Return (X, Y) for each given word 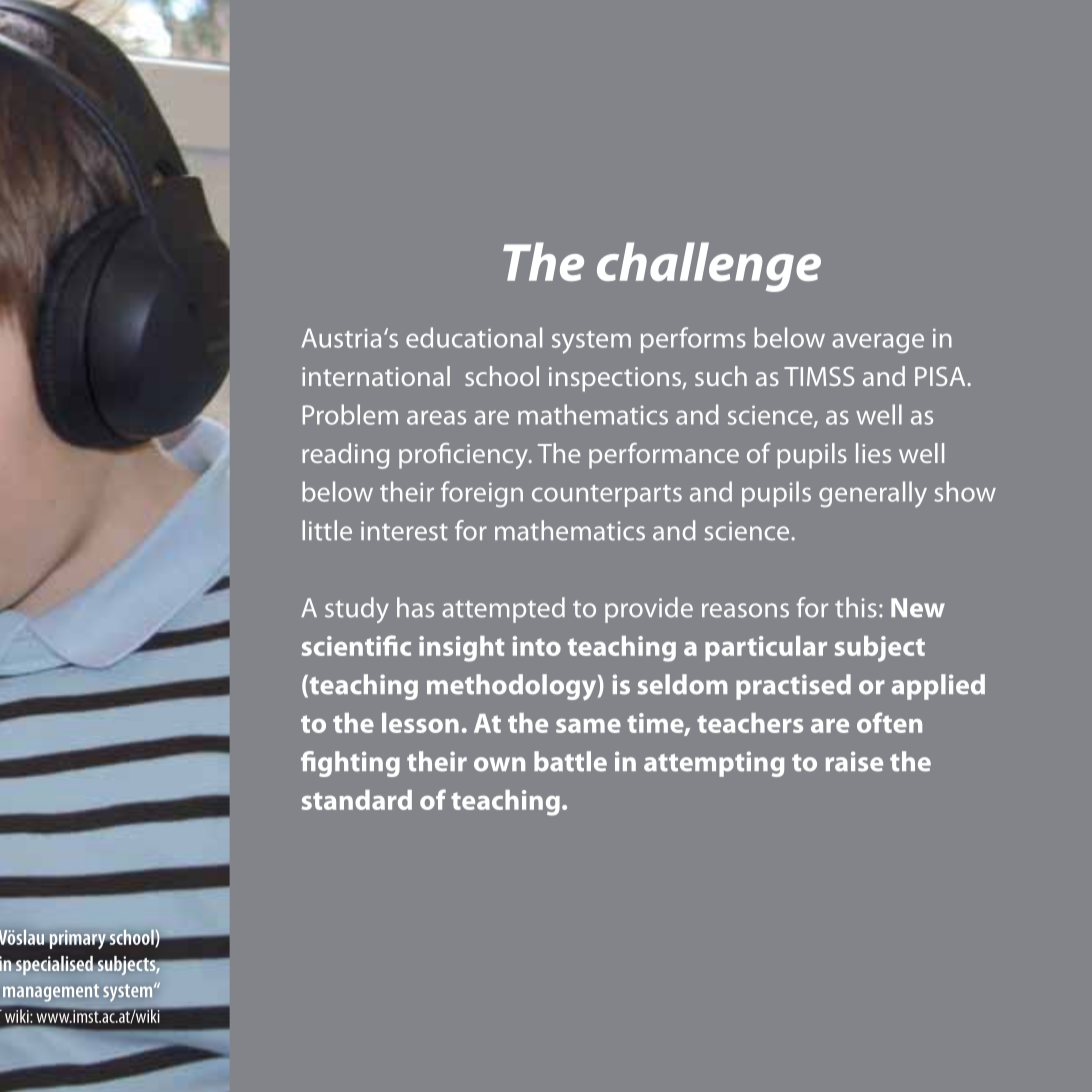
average (878, 343)
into (537, 646)
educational (474, 337)
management (51, 993)
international (376, 376)
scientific (356, 645)
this (856, 607)
